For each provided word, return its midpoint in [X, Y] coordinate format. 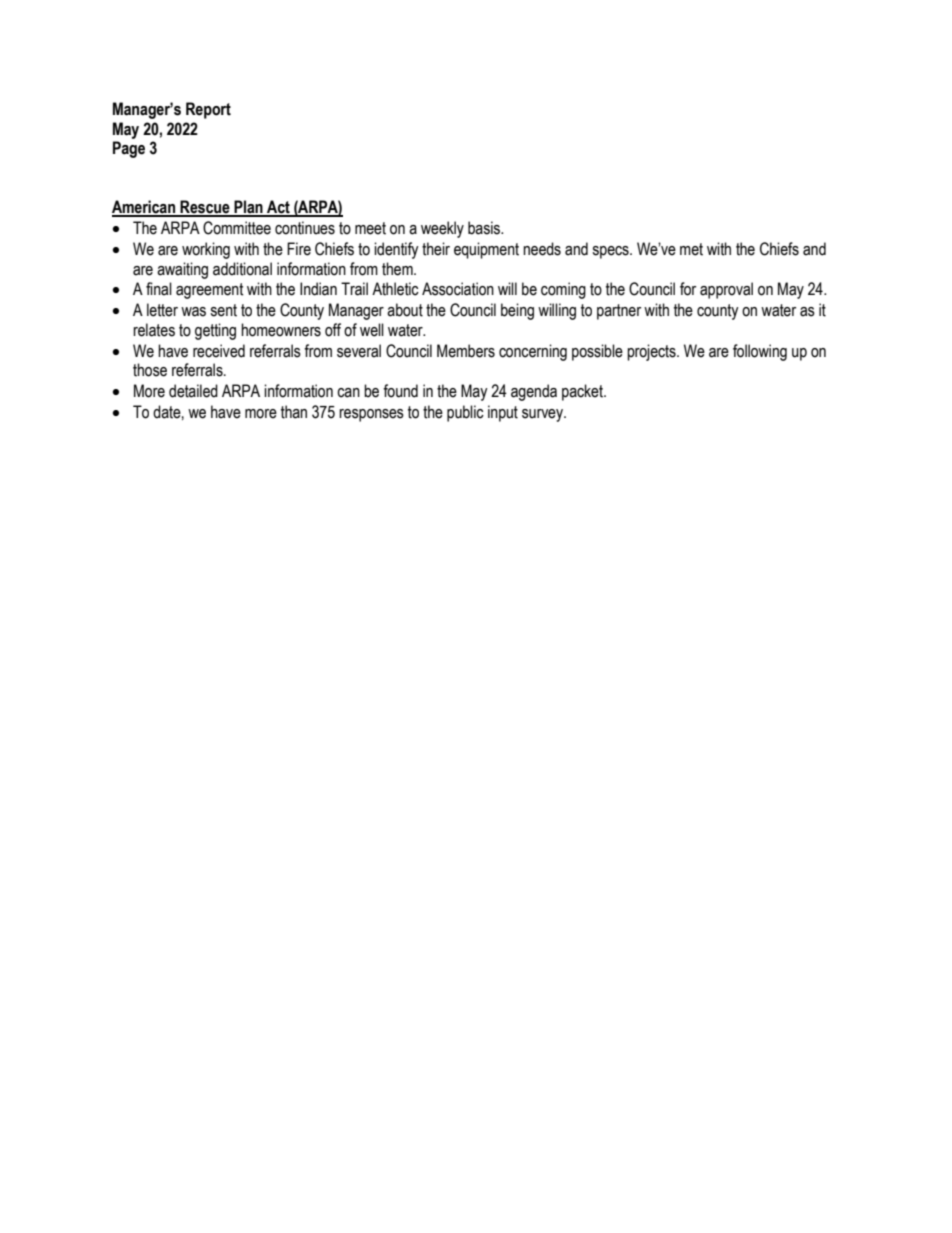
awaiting [182, 270]
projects [652, 352]
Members [466, 351]
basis [485, 228]
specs [611, 252]
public [465, 413]
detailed [193, 391]
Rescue [205, 208]
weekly [442, 229]
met [691, 249]
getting [215, 331]
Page [129, 149]
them [398, 269]
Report [208, 110]
